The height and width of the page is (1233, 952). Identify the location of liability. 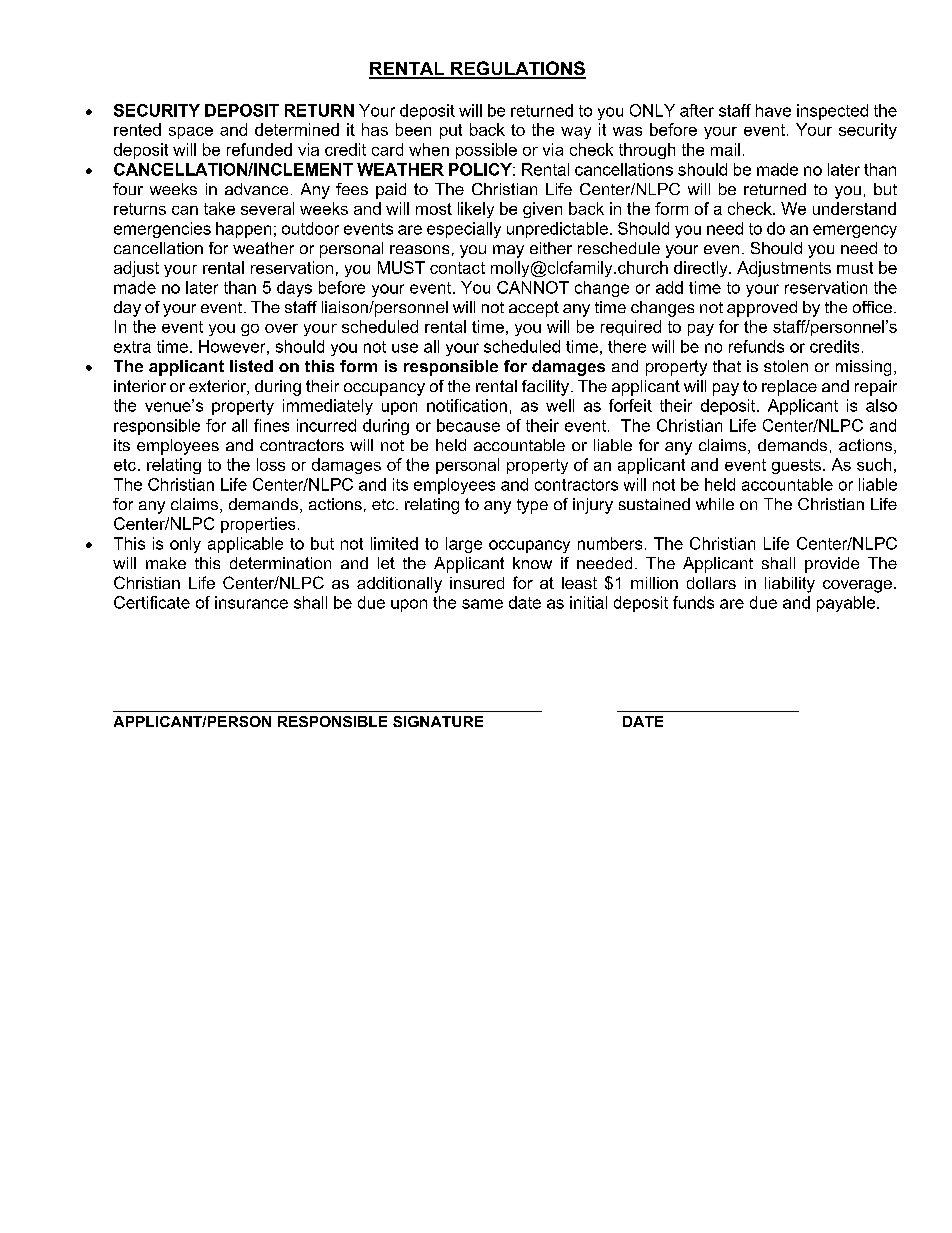
(790, 585).
